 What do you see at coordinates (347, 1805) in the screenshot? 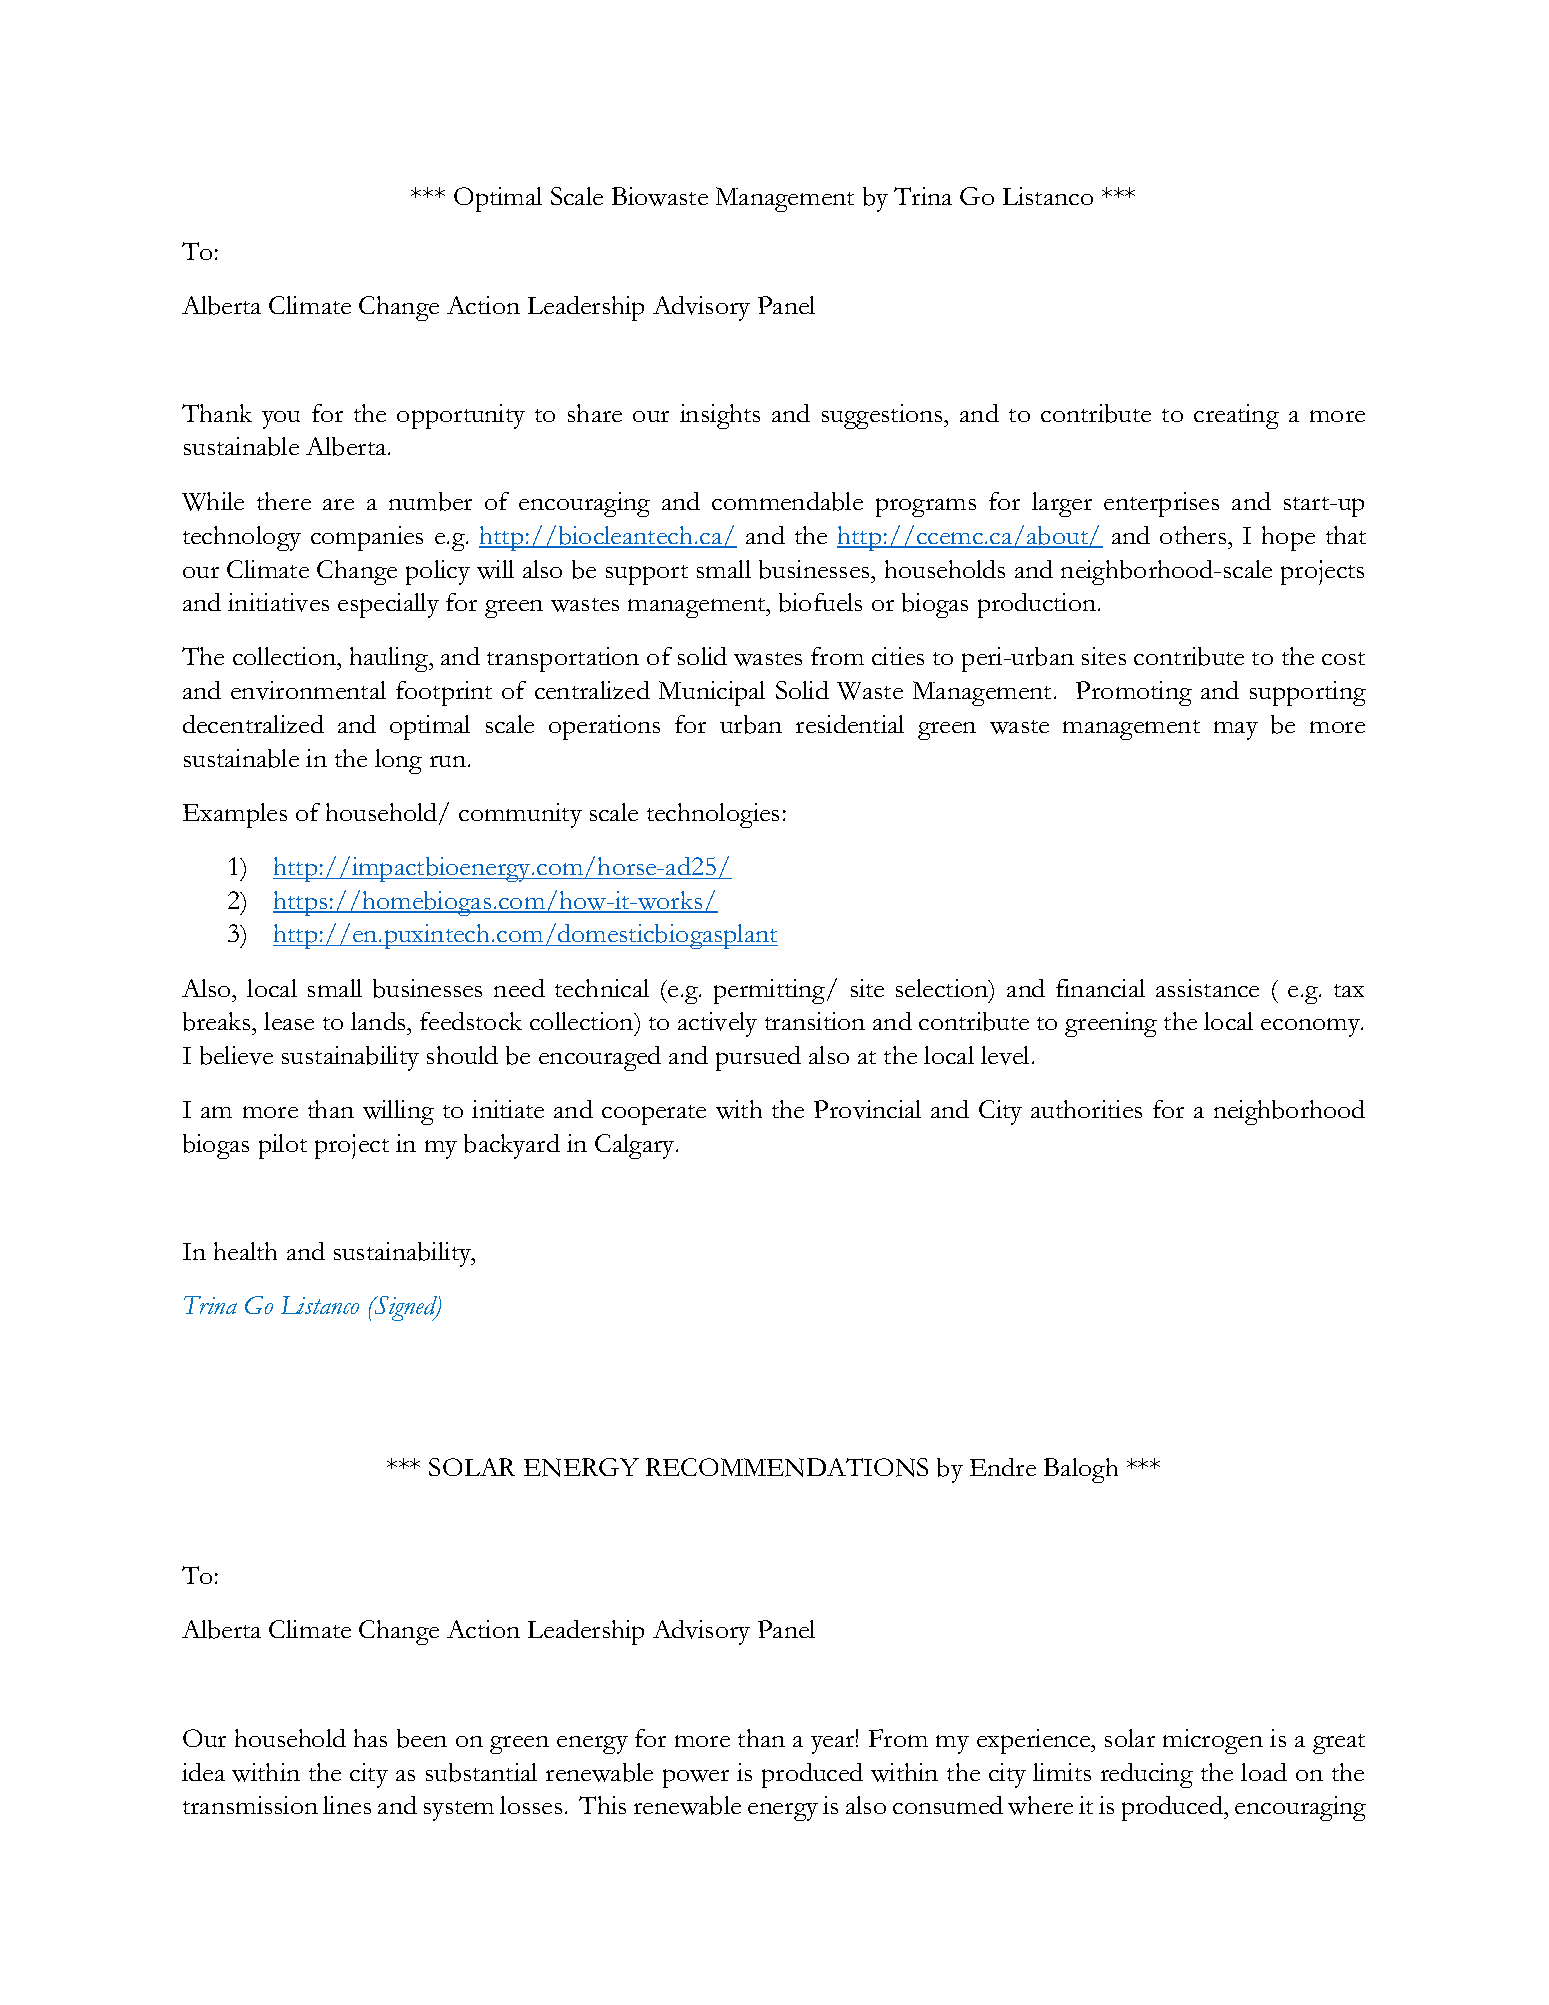
I see `lines` at bounding box center [347, 1805].
